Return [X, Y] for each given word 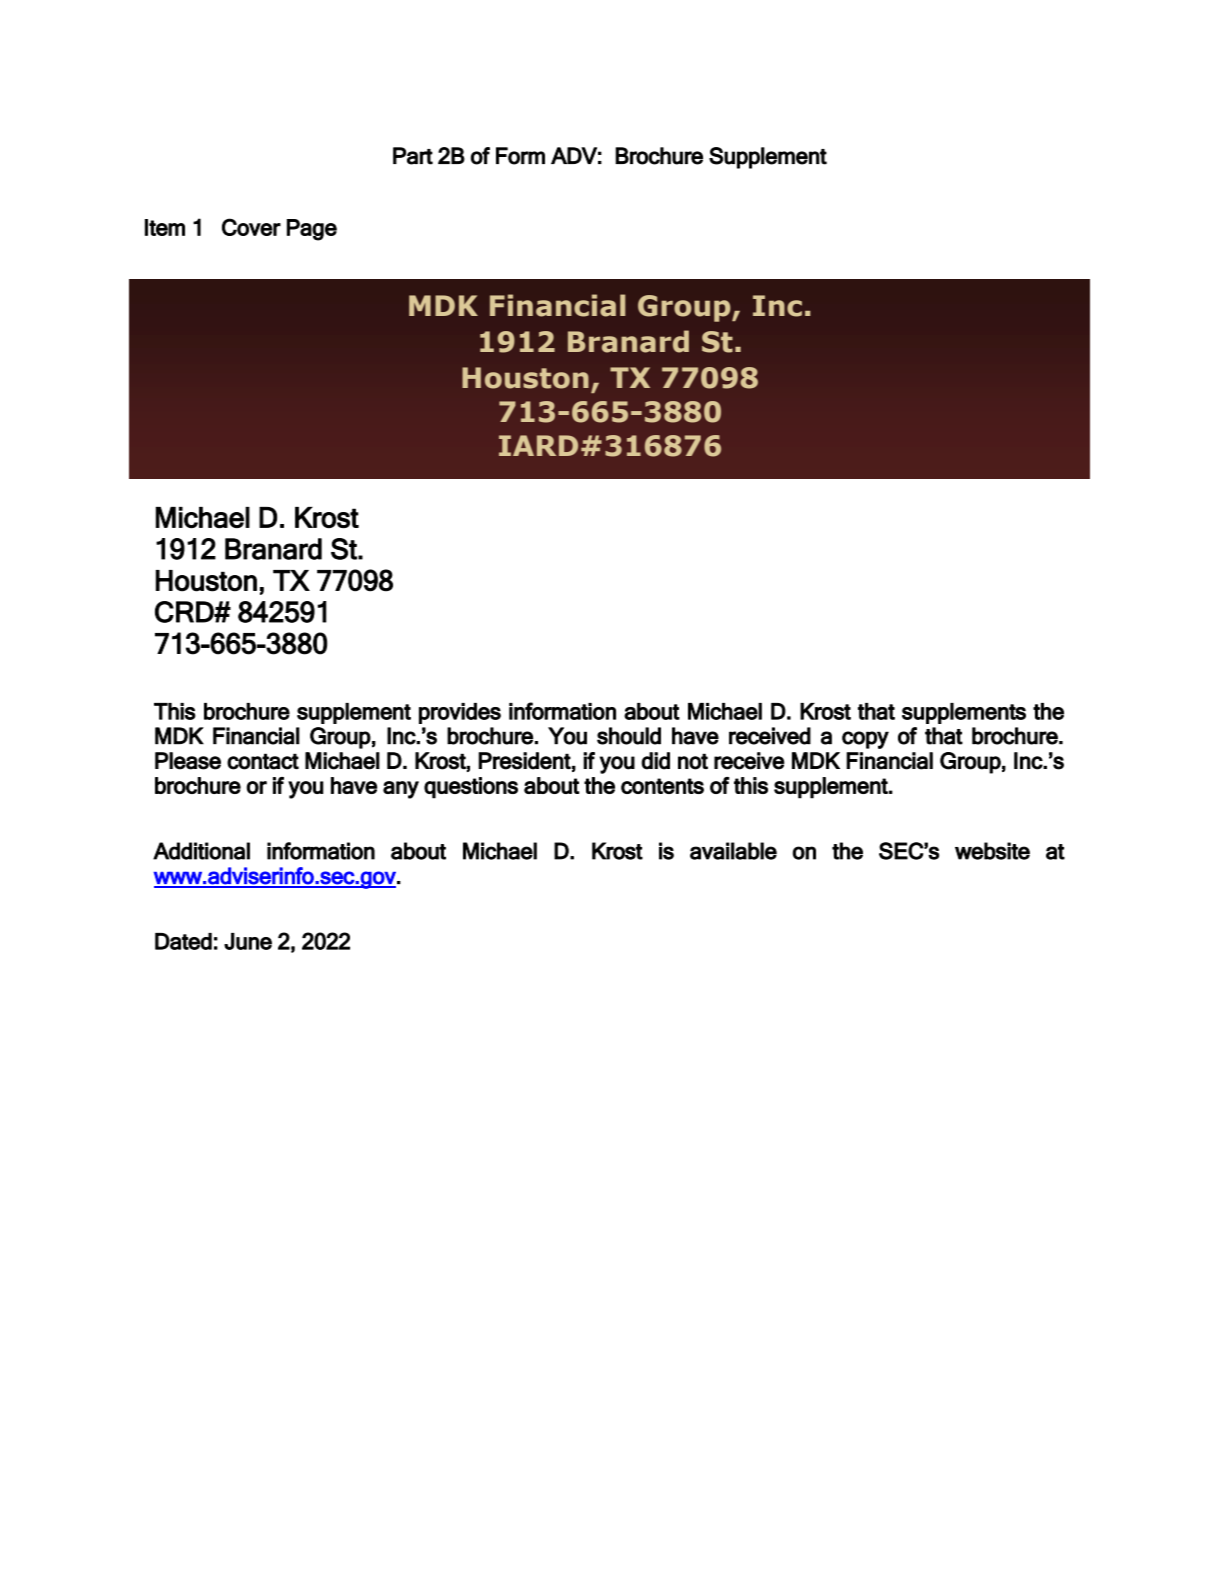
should [629, 736]
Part [413, 156]
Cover [251, 227]
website [992, 851]
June [248, 941]
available [733, 851]
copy [865, 740]
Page [312, 230]
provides [460, 713]
